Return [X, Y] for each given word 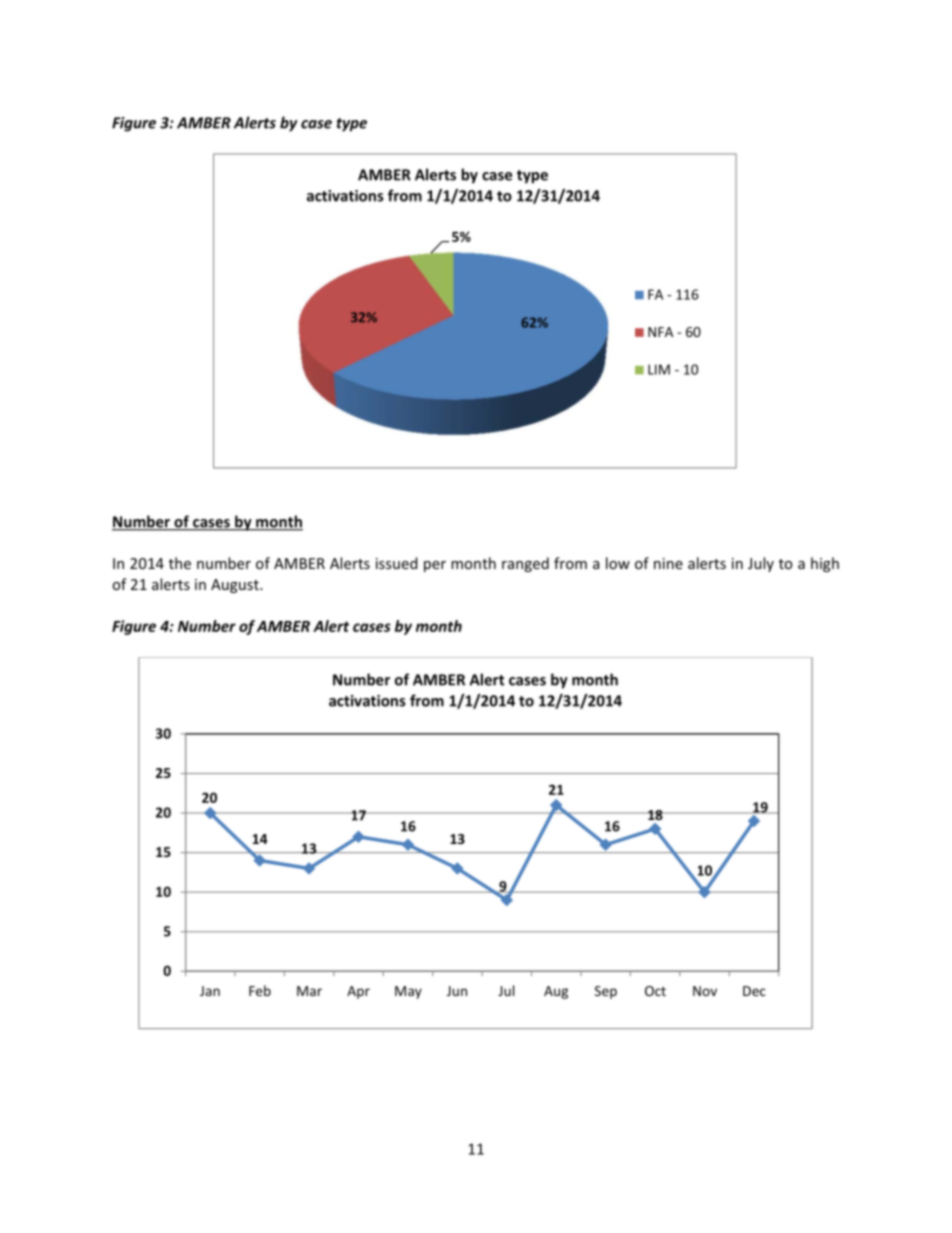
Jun [457, 991]
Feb [260, 990]
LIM [659, 369]
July [761, 564]
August [236, 586]
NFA [660, 332]
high [825, 564]
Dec [754, 991]
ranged [525, 564]
